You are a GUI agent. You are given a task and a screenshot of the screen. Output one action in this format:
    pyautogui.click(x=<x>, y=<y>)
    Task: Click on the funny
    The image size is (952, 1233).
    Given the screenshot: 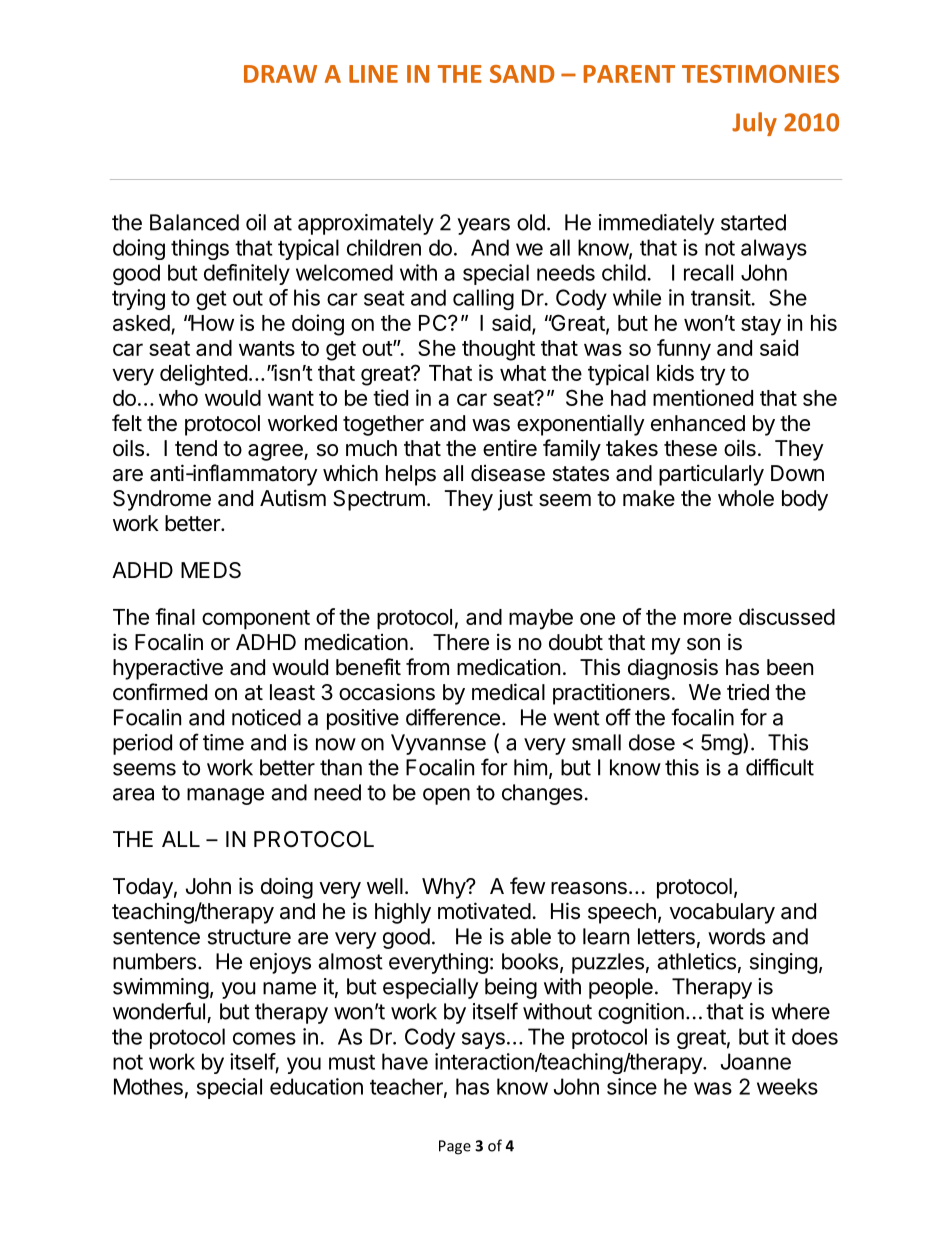 What is the action you would take?
    pyautogui.click(x=684, y=350)
